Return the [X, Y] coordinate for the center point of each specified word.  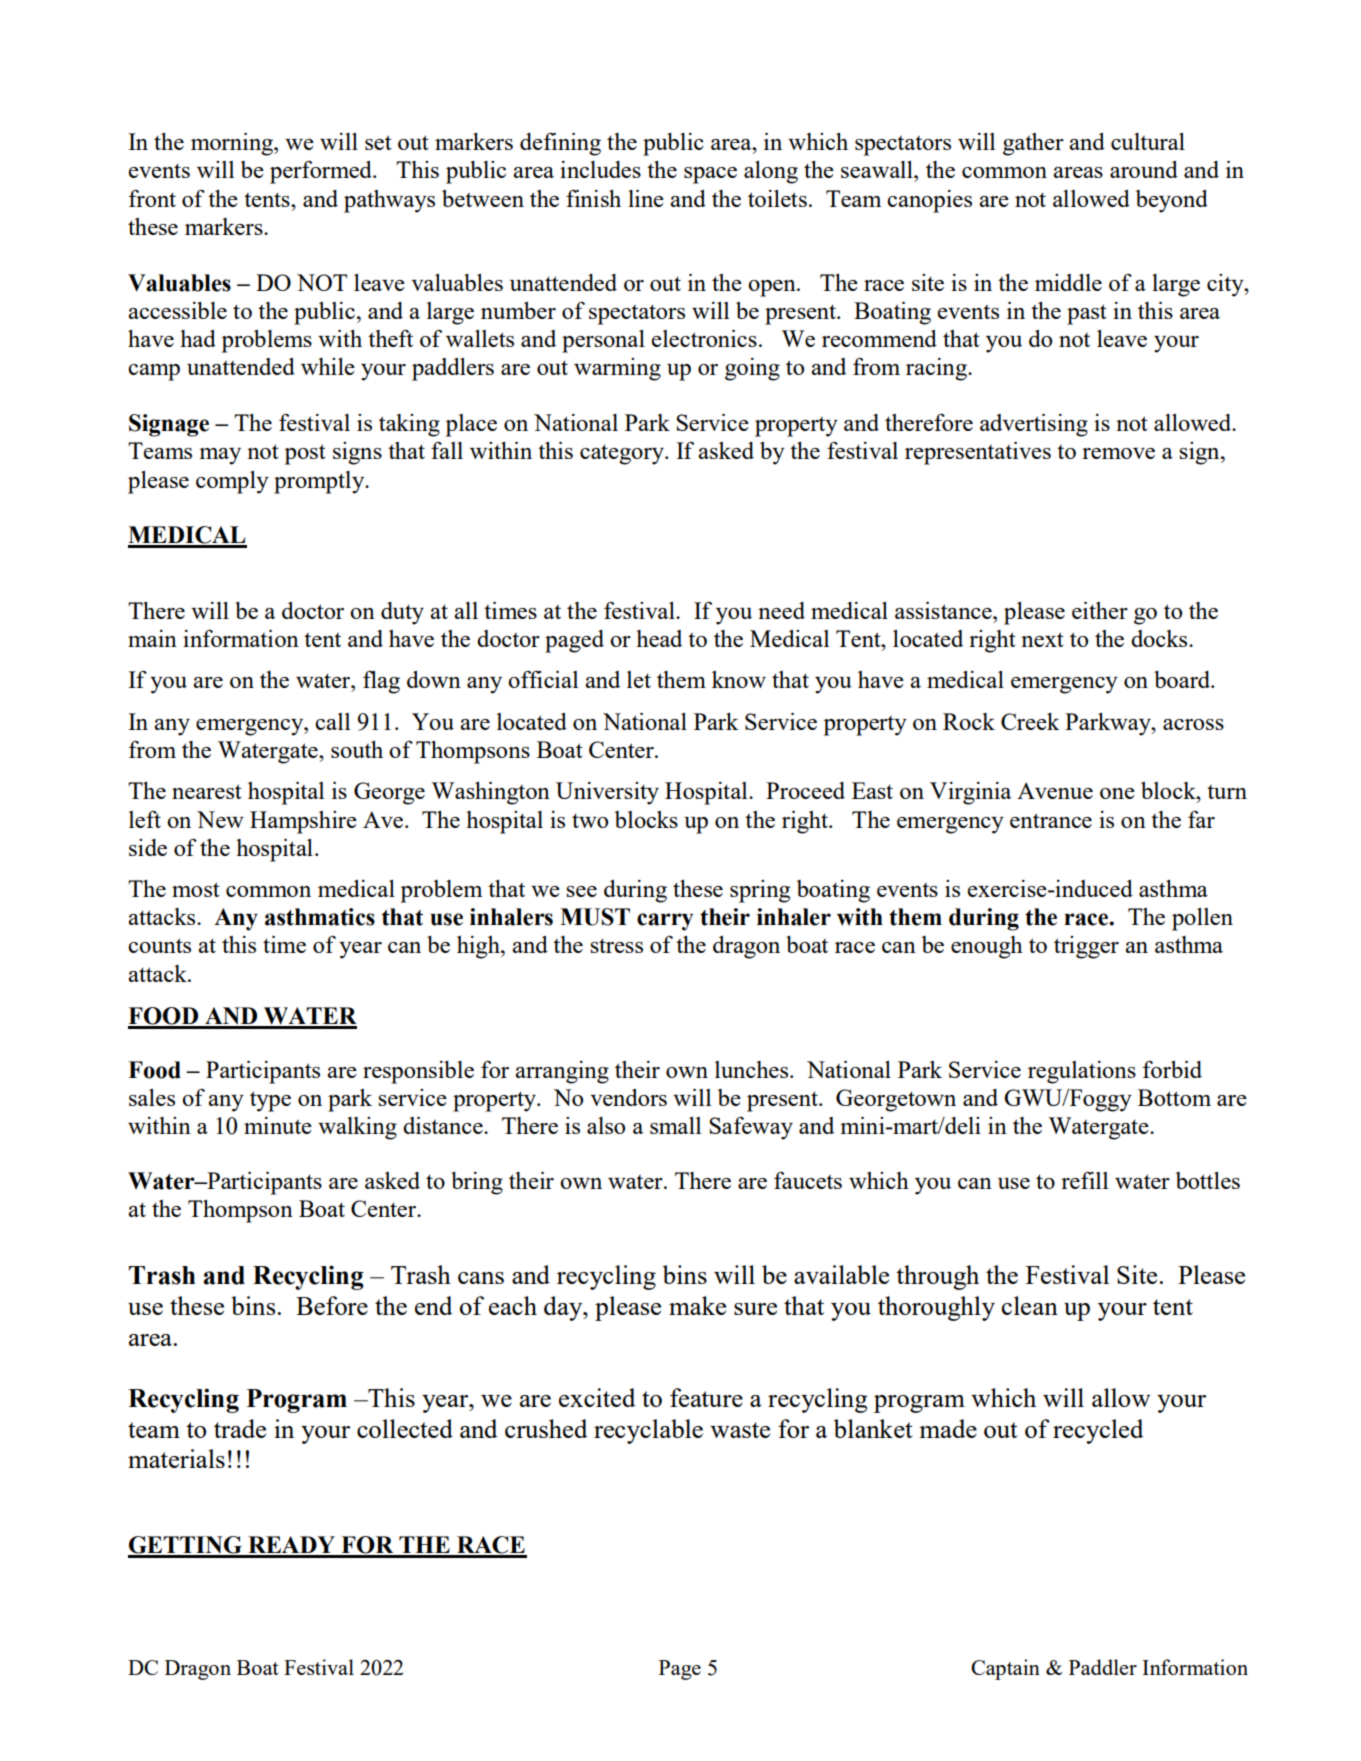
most [196, 889]
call [332, 721]
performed [322, 172]
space [710, 175]
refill [1084, 1180]
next [1042, 639]
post [305, 454]
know [739, 679]
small [675, 1125]
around [1144, 169]
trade [240, 1428]
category [623, 454]
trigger [1086, 947]
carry [665, 922]
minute [278, 1125]
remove [1118, 453]
